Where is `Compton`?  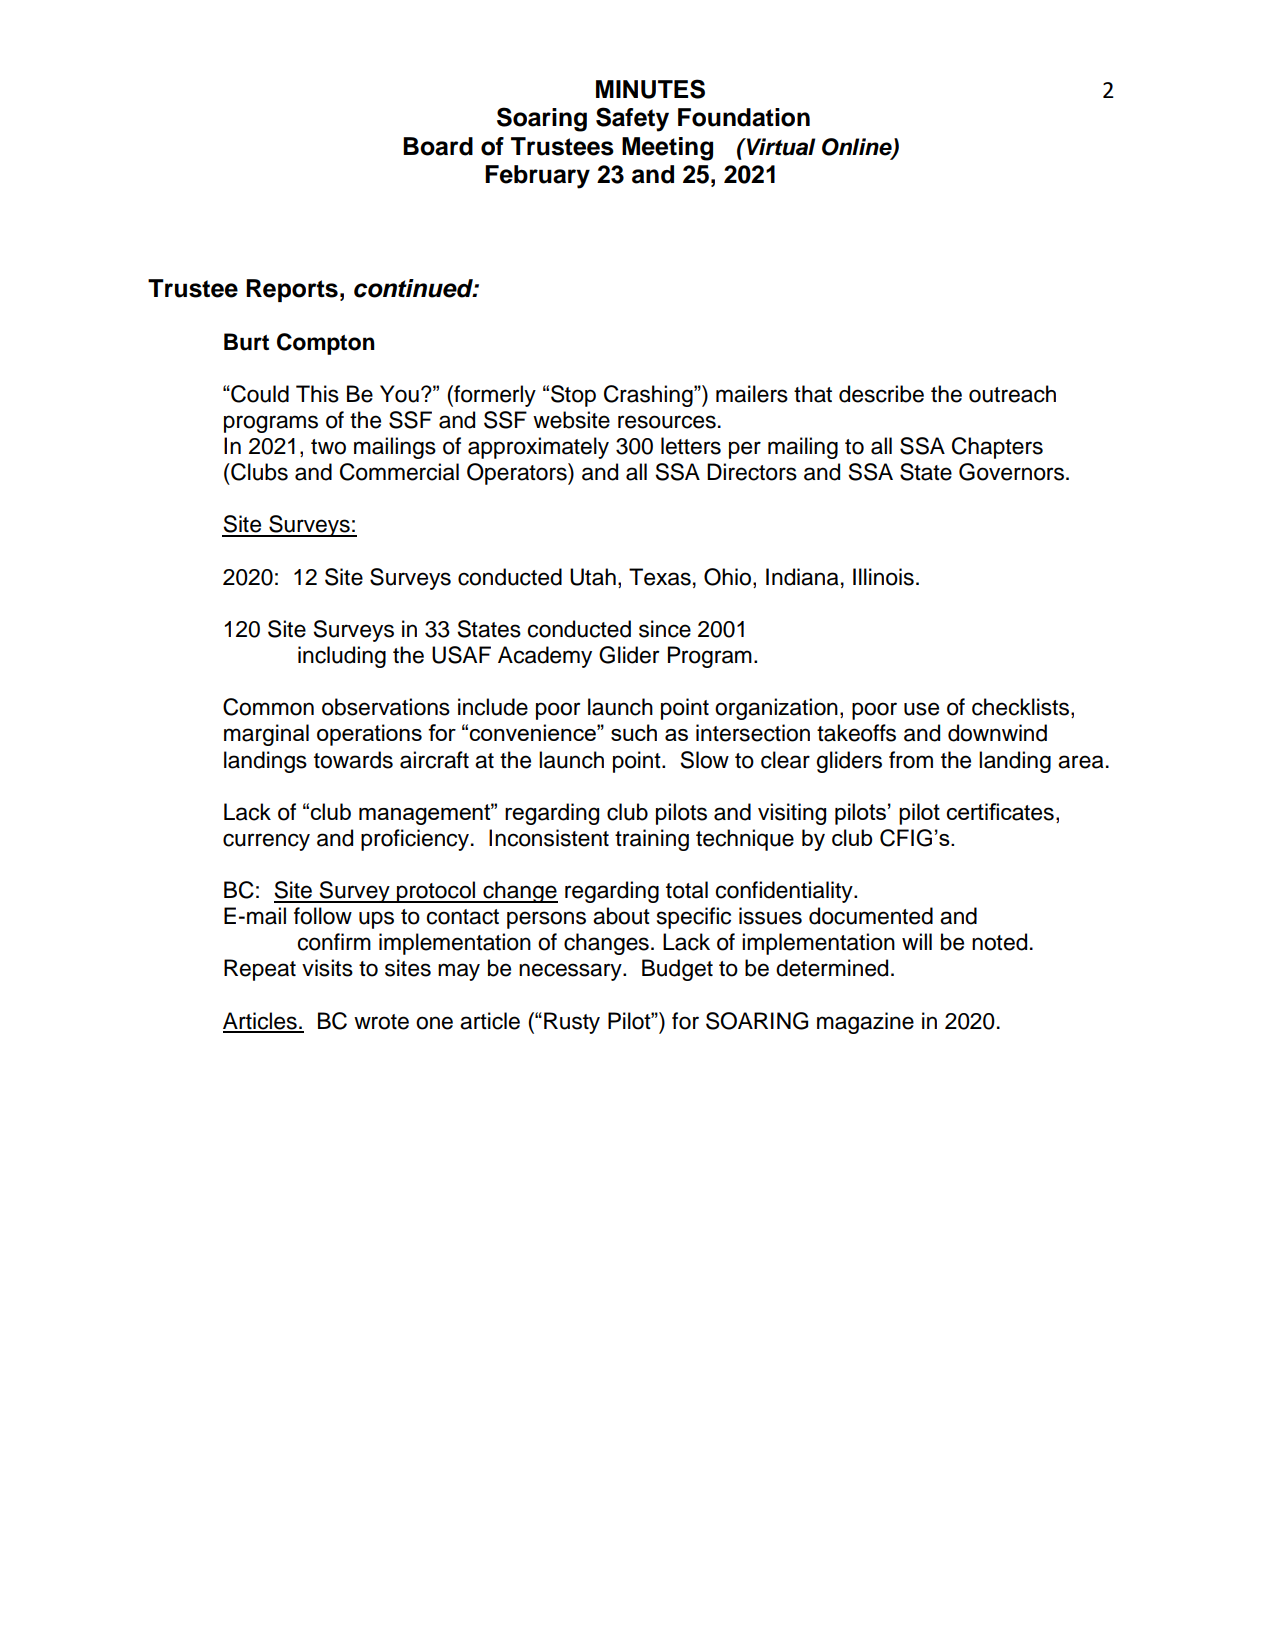 Compton is located at coordinates (326, 344).
